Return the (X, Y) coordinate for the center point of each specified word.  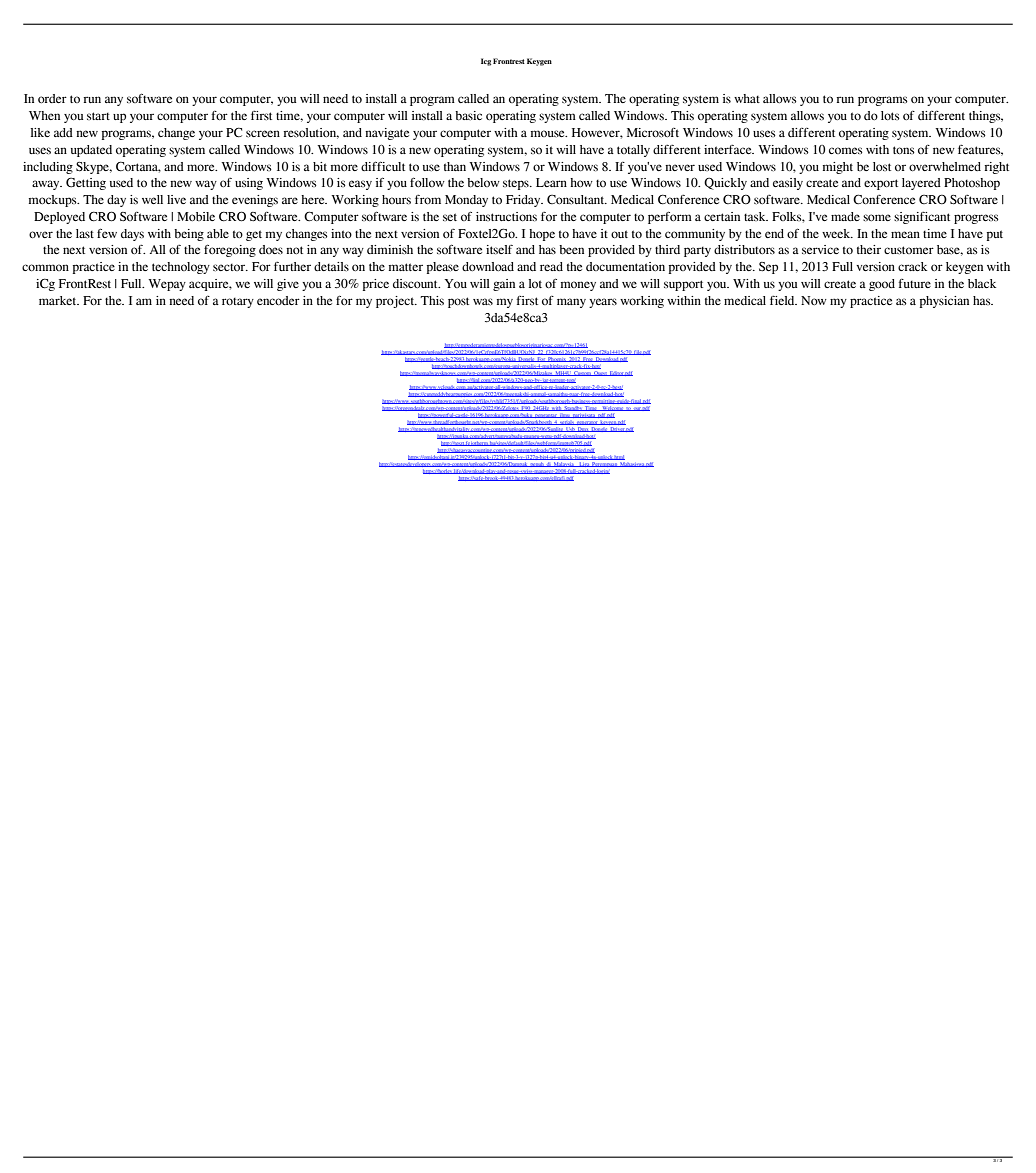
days (132, 235)
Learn (551, 182)
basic (468, 116)
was (483, 301)
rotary (238, 303)
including (48, 168)
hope (542, 235)
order (52, 98)
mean (905, 234)
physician (944, 302)
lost (882, 166)
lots (890, 115)
